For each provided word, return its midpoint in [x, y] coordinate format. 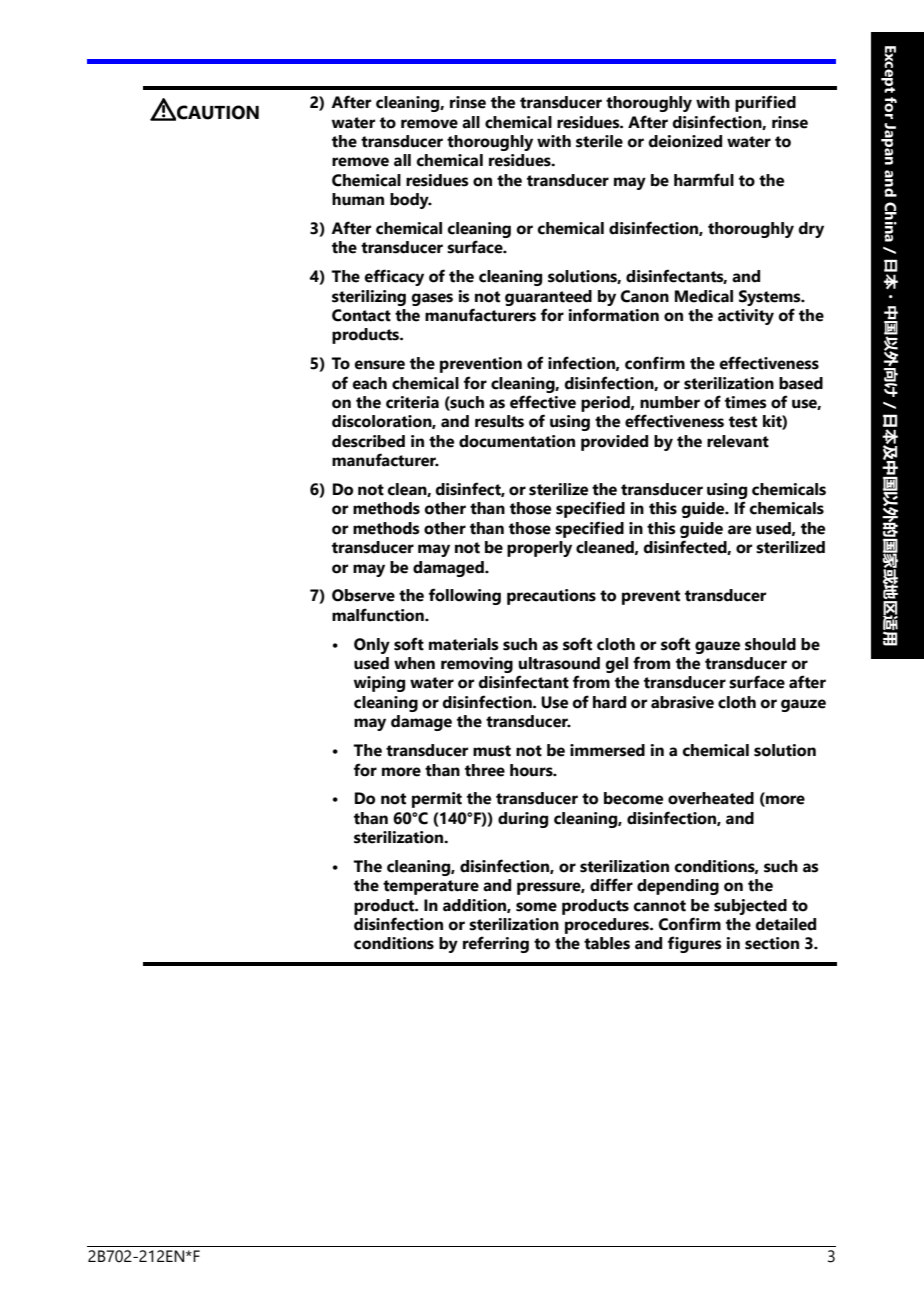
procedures [608, 926]
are [739, 530]
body [410, 201]
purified [765, 103]
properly [539, 549]
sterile [599, 141]
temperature [431, 887]
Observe [363, 595]
